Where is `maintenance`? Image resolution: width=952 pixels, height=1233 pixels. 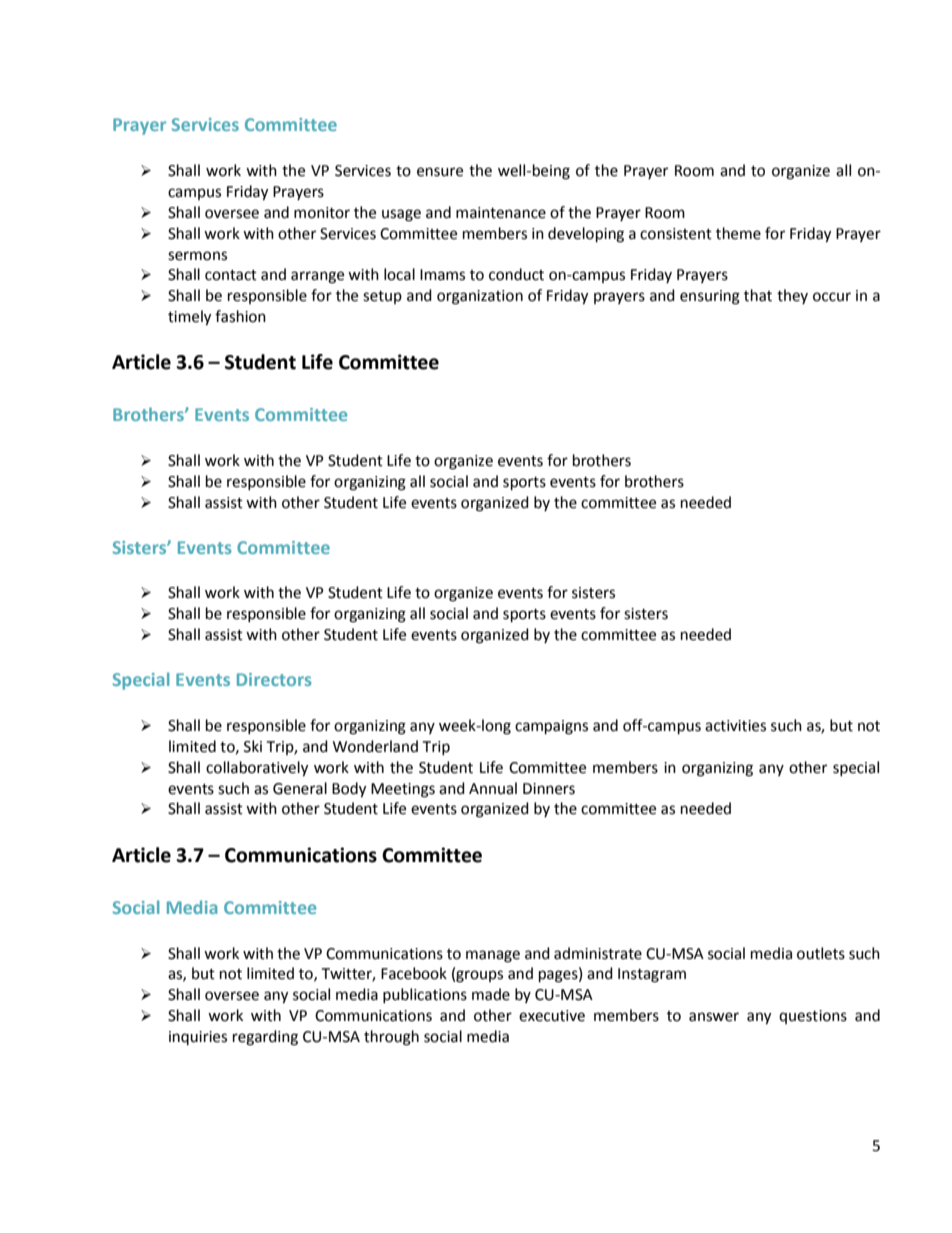 maintenance is located at coordinates (501, 213).
